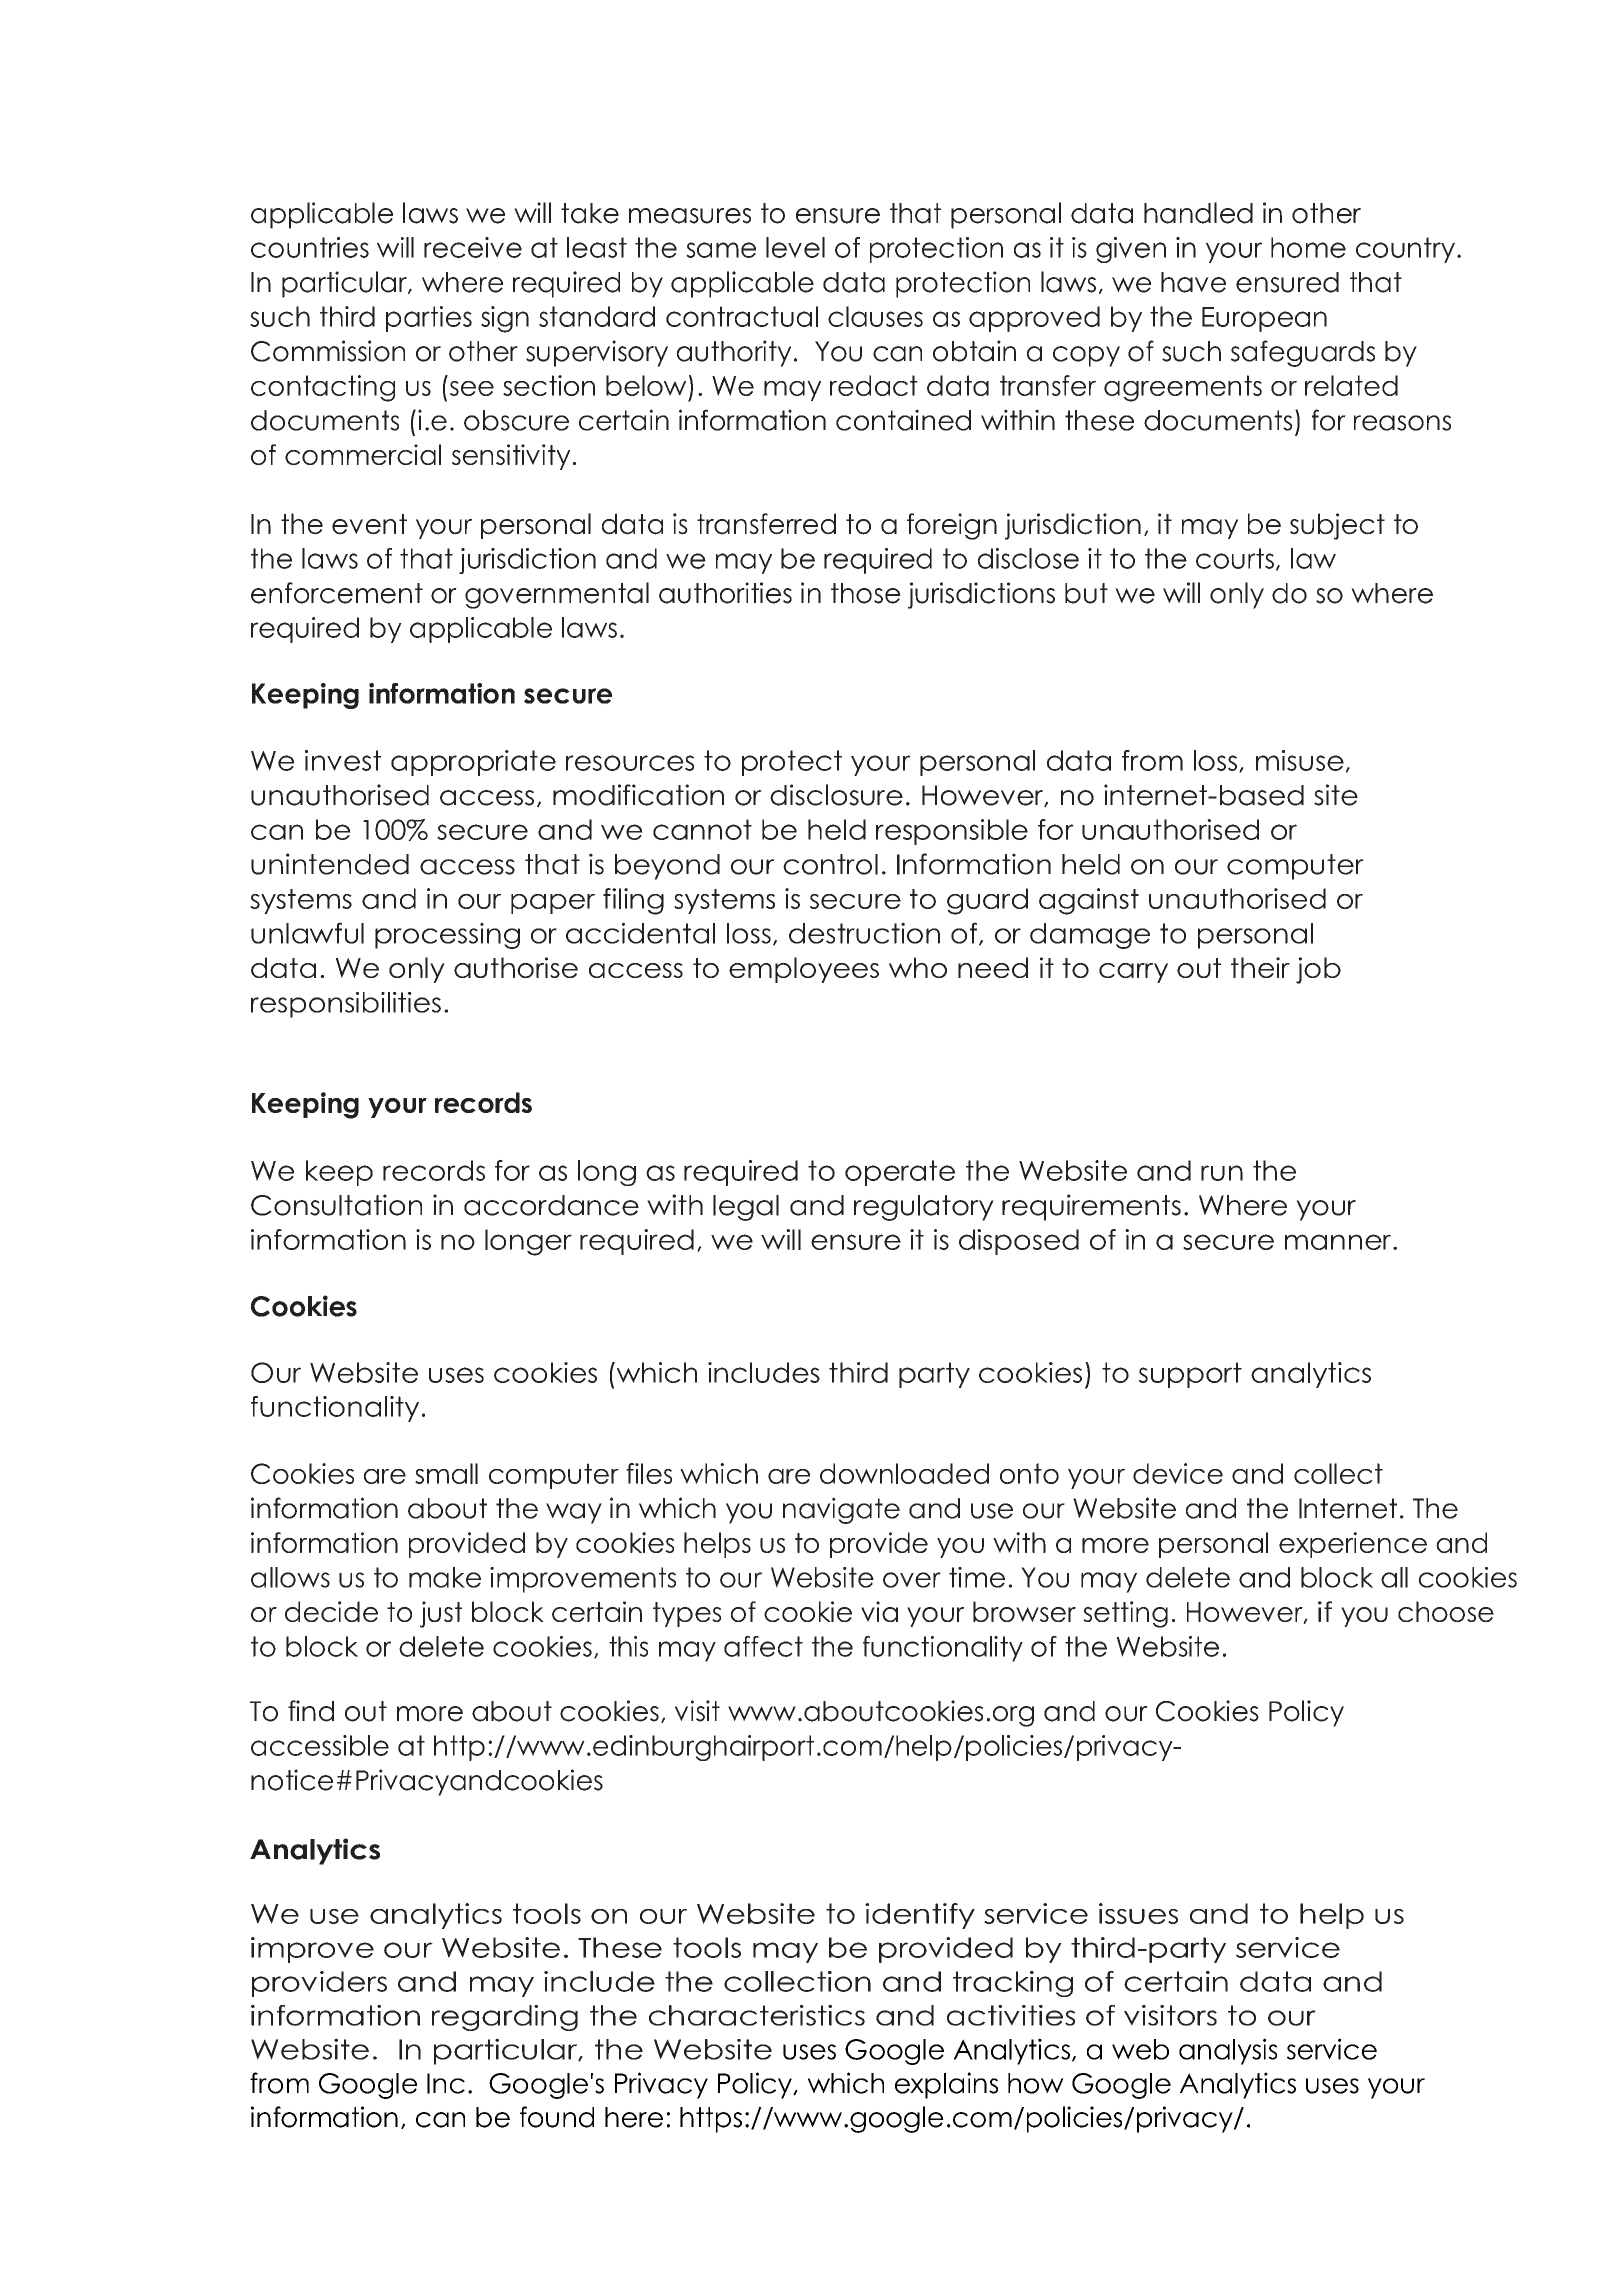 This screenshot has width=1616, height=2287. What do you see at coordinates (473, 247) in the screenshot?
I see `receive` at bounding box center [473, 247].
